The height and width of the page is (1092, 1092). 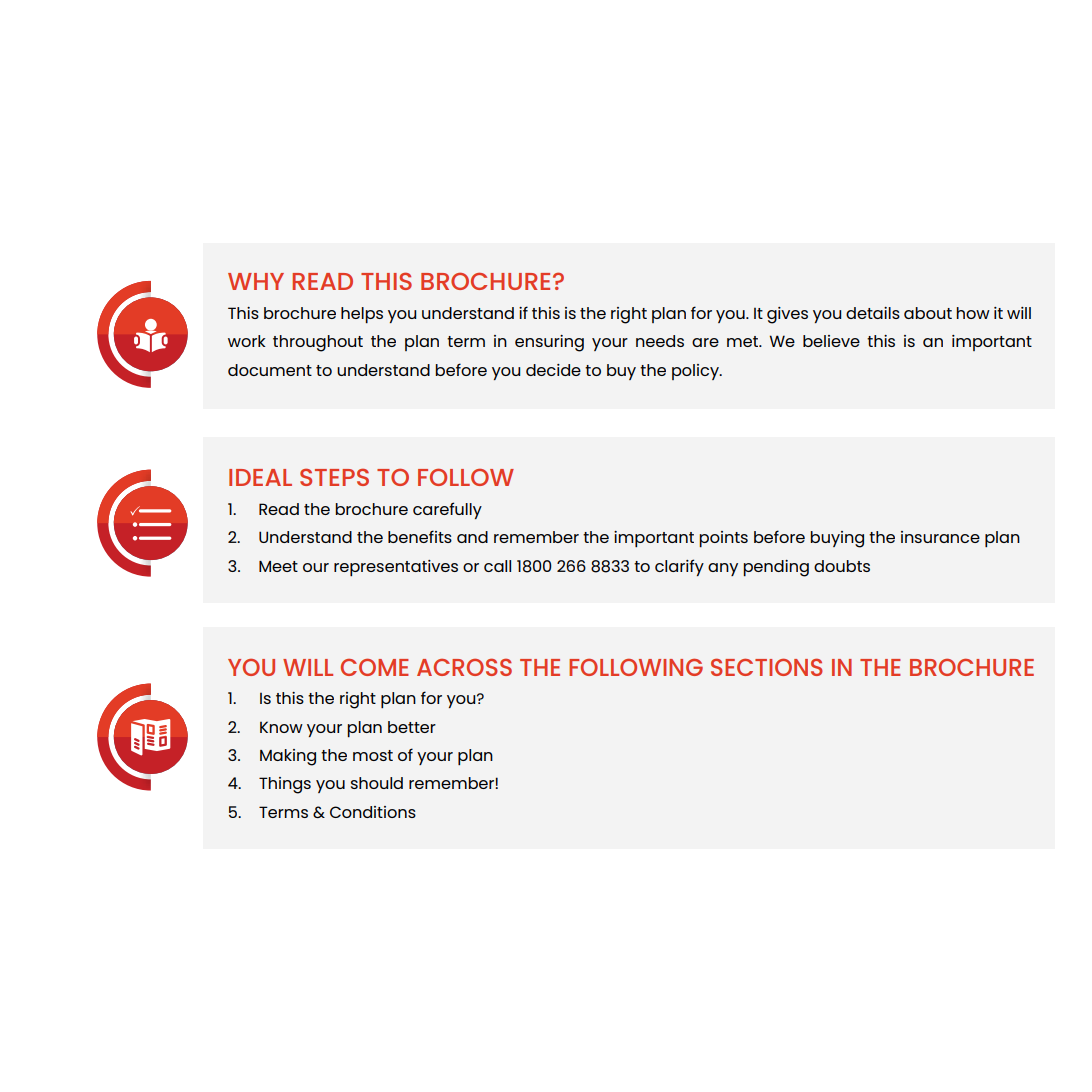 I want to click on should, so click(x=377, y=783).
